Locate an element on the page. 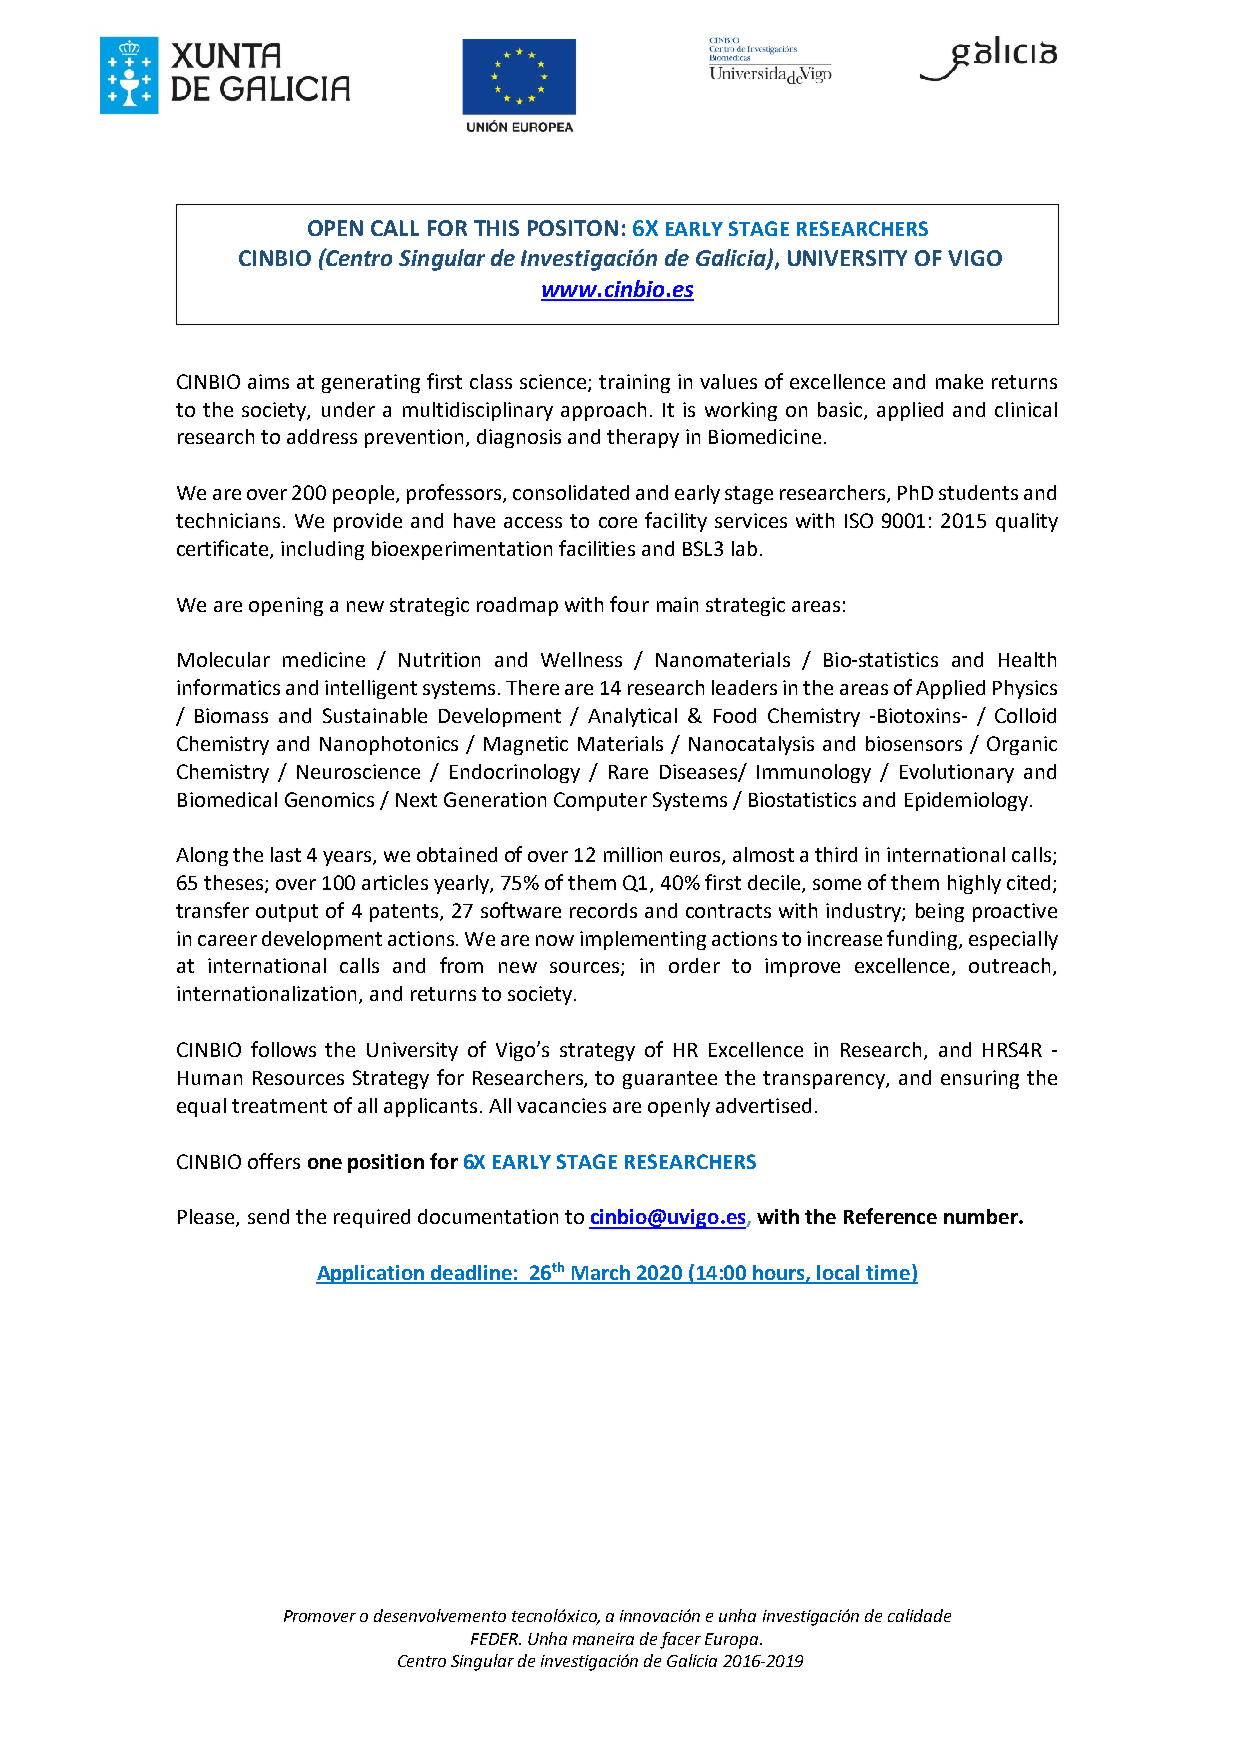 This image has width=1234, height=1746. output is located at coordinates (287, 913).
